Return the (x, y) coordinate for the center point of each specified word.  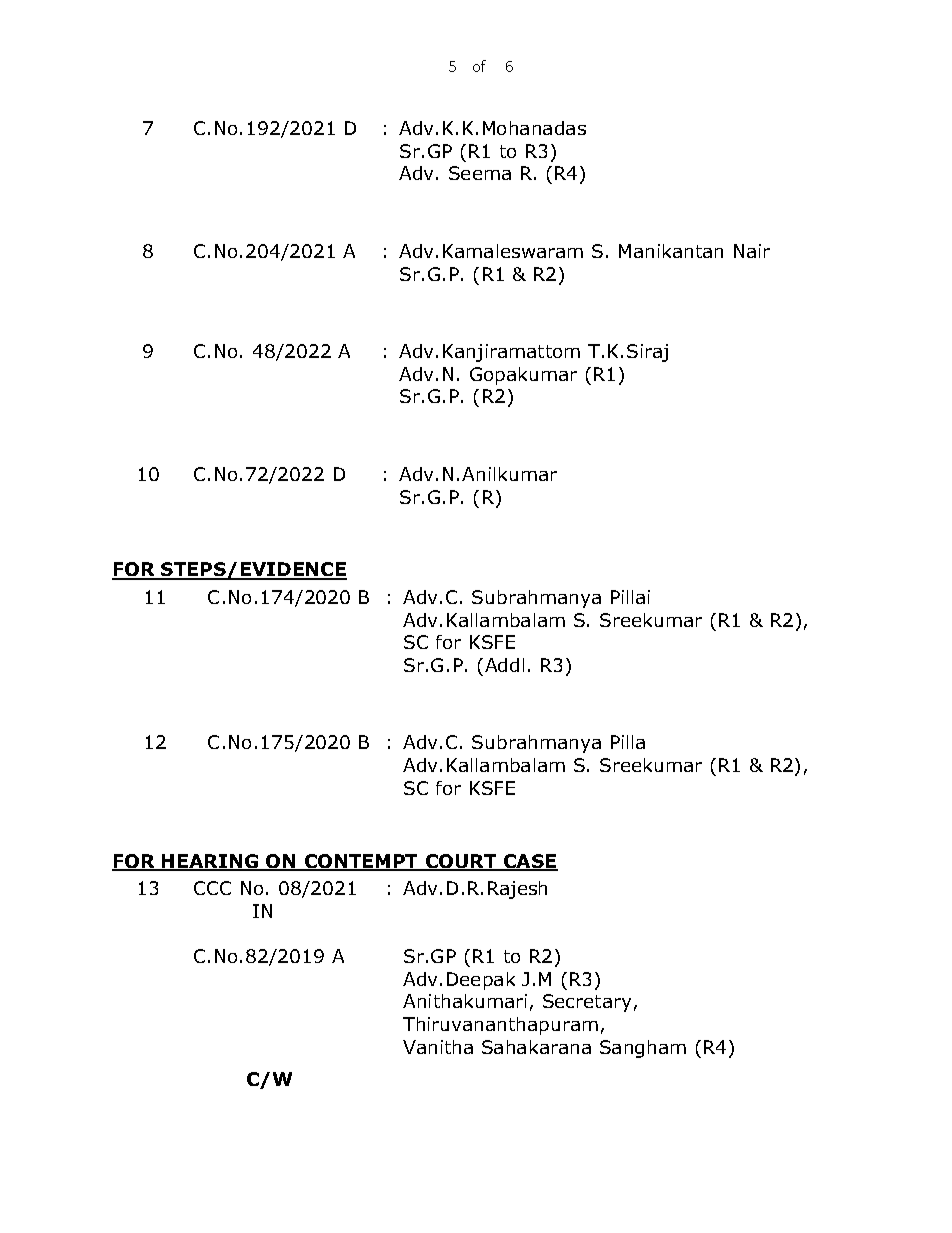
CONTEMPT (362, 862)
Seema (480, 173)
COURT (461, 862)
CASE (530, 862)
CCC (212, 888)
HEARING (210, 862)
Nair (752, 251)
